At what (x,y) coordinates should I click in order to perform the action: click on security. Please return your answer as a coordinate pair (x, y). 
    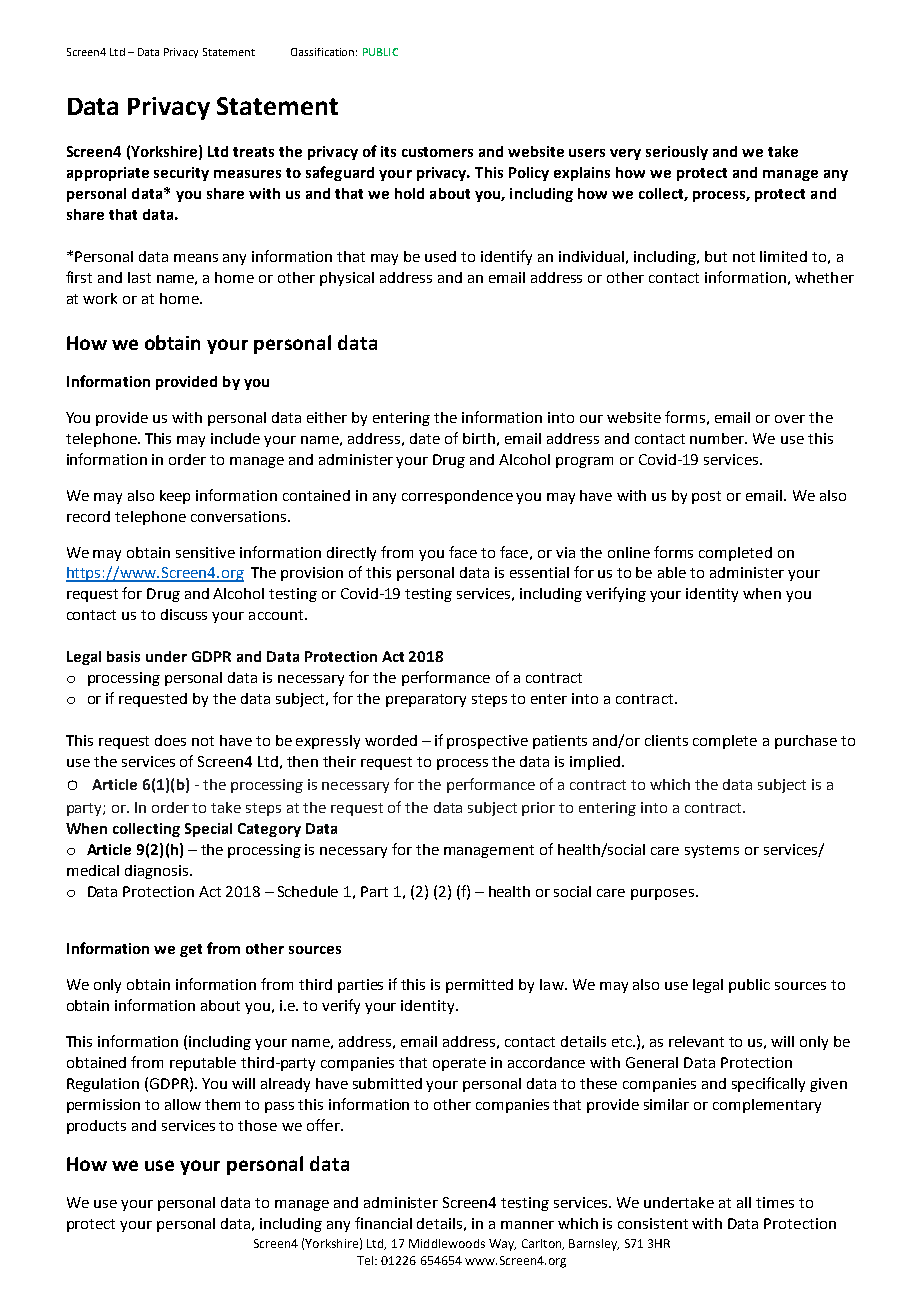
    Looking at the image, I should click on (181, 174).
